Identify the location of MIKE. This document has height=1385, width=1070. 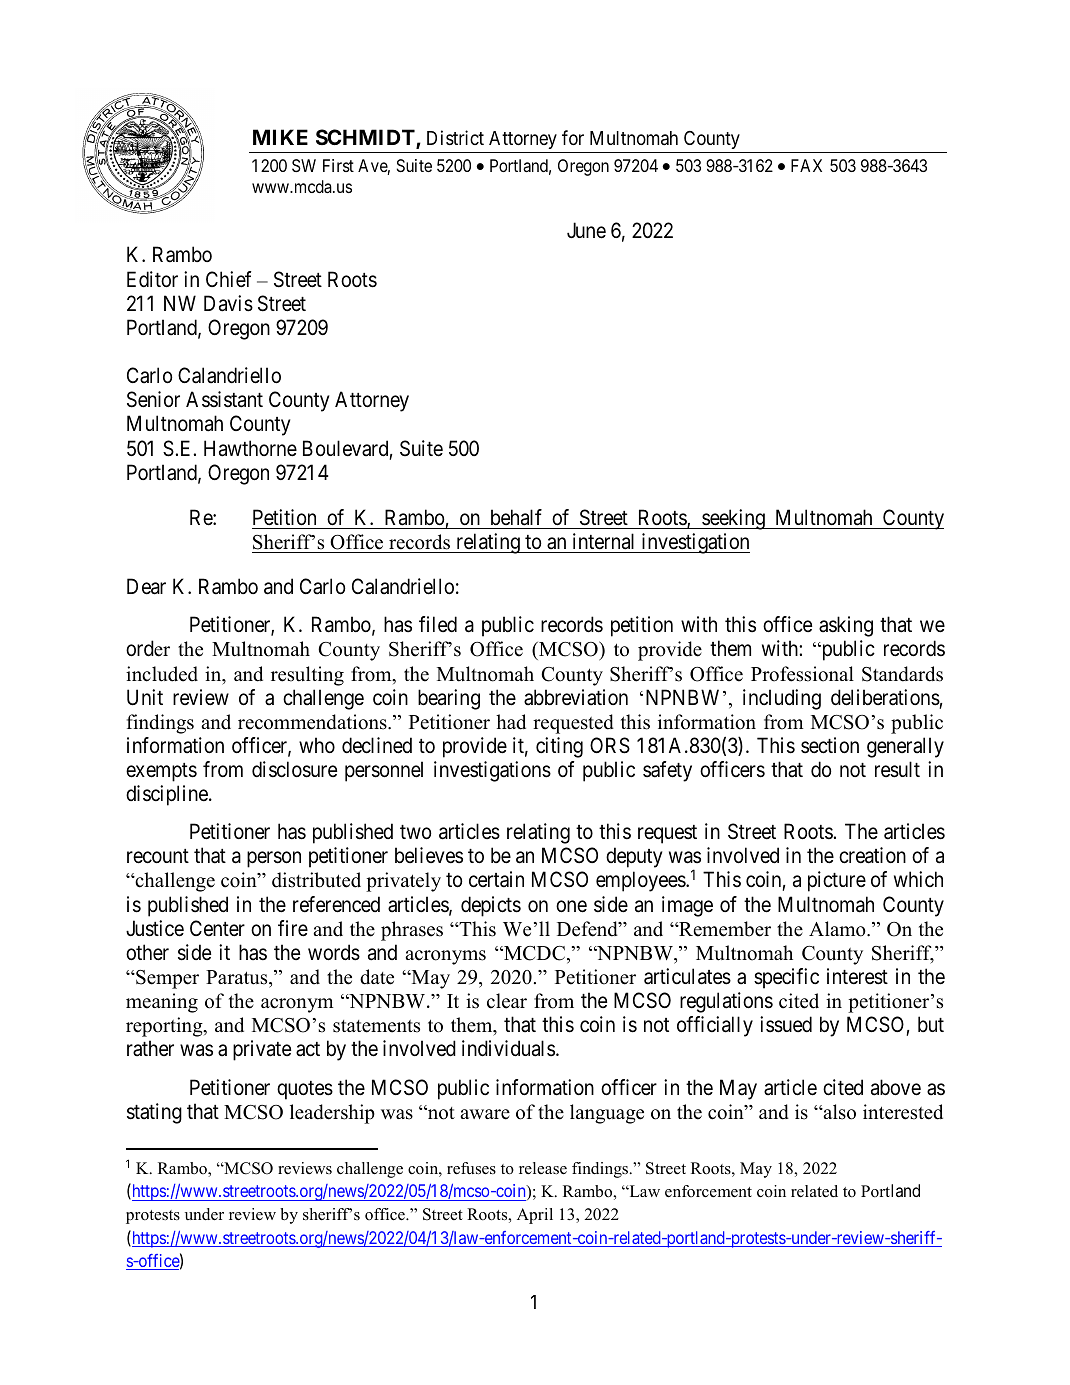
(280, 137).
